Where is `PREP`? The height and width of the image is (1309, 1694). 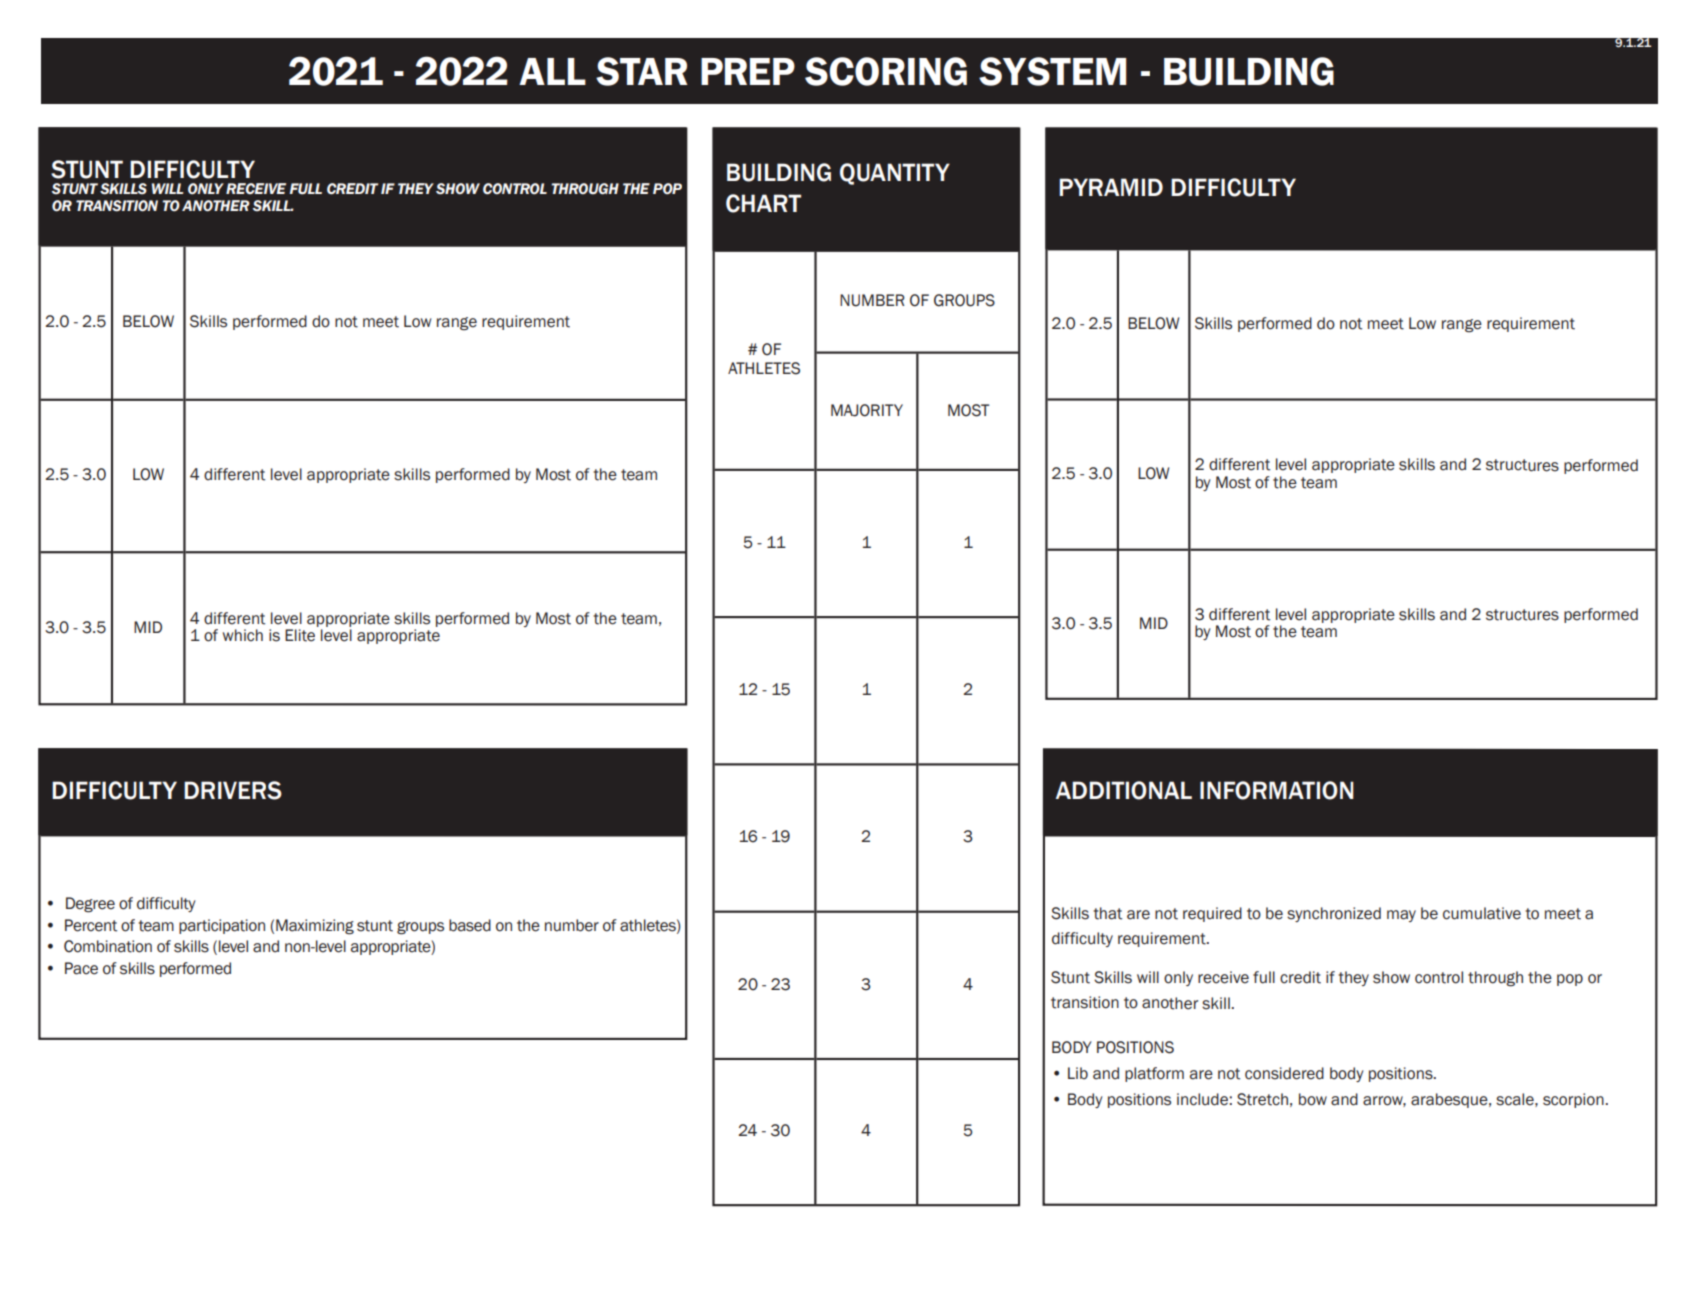
PREP is located at coordinates (748, 71).
